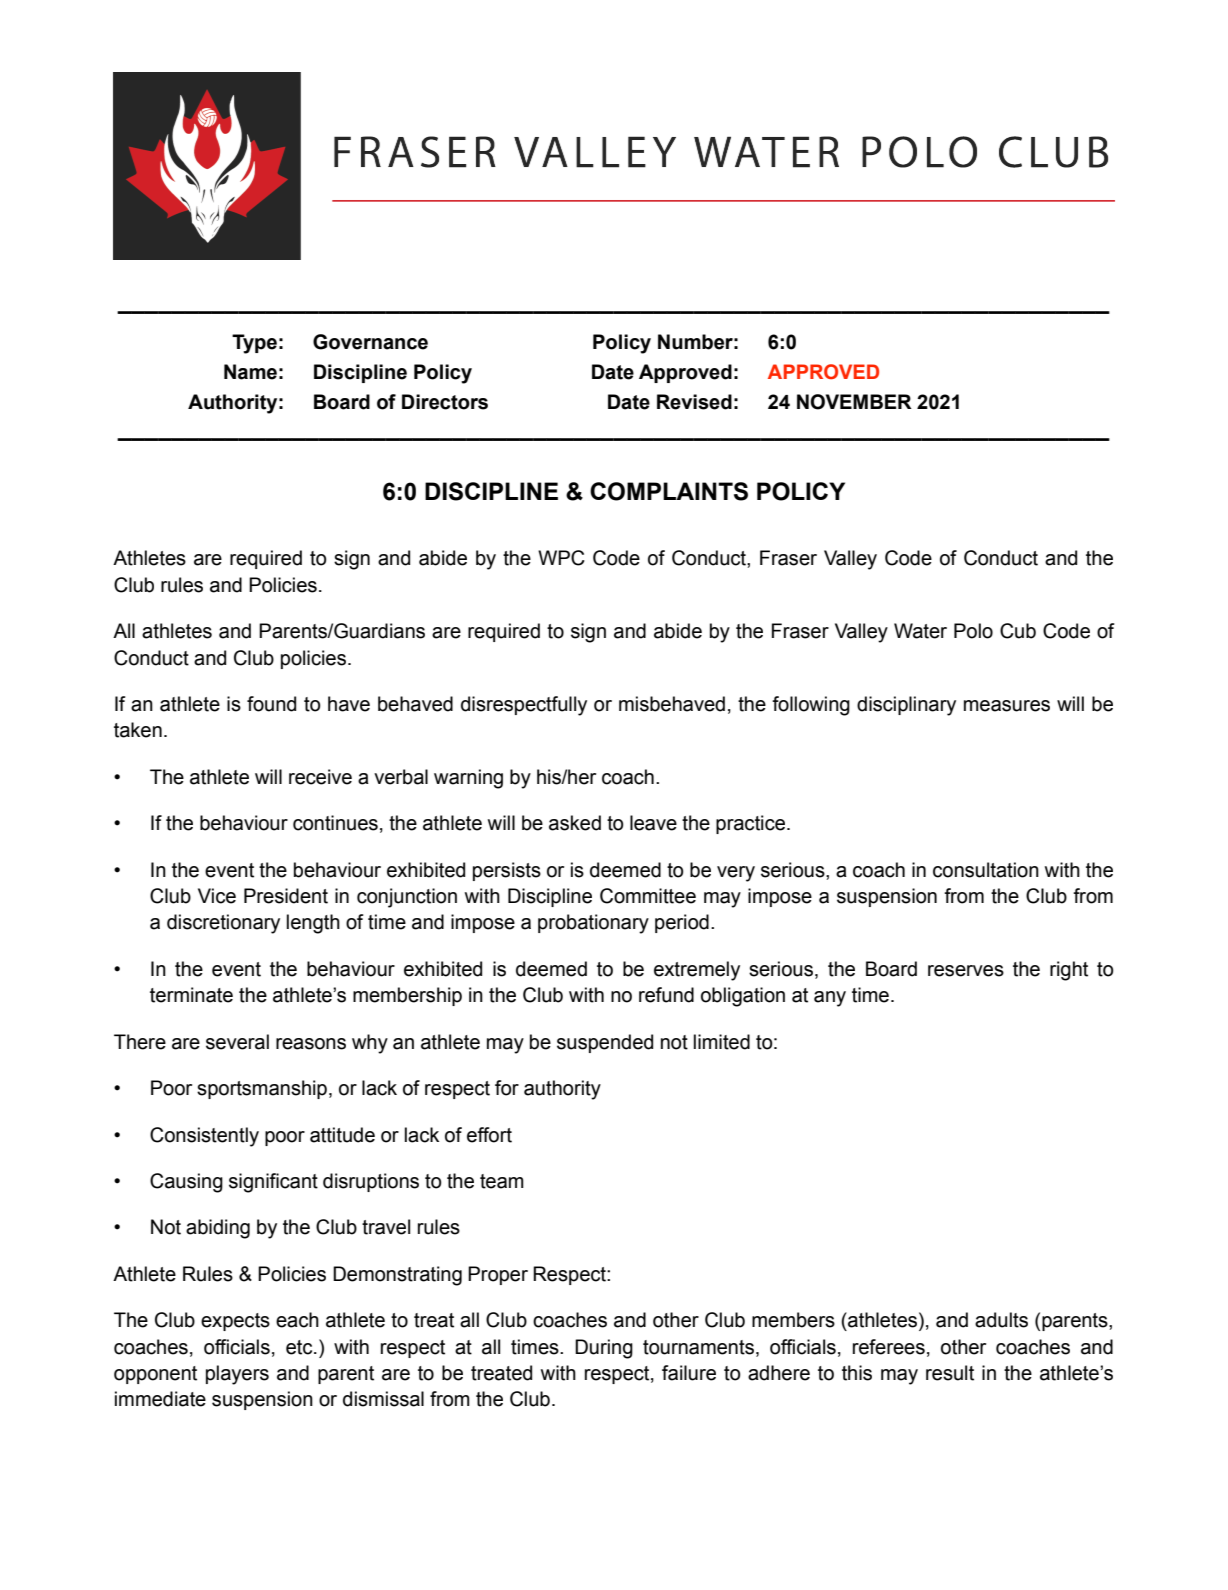 Image resolution: width=1228 pixels, height=1590 pixels. What do you see at coordinates (950, 1373) in the image?
I see `result` at bounding box center [950, 1373].
